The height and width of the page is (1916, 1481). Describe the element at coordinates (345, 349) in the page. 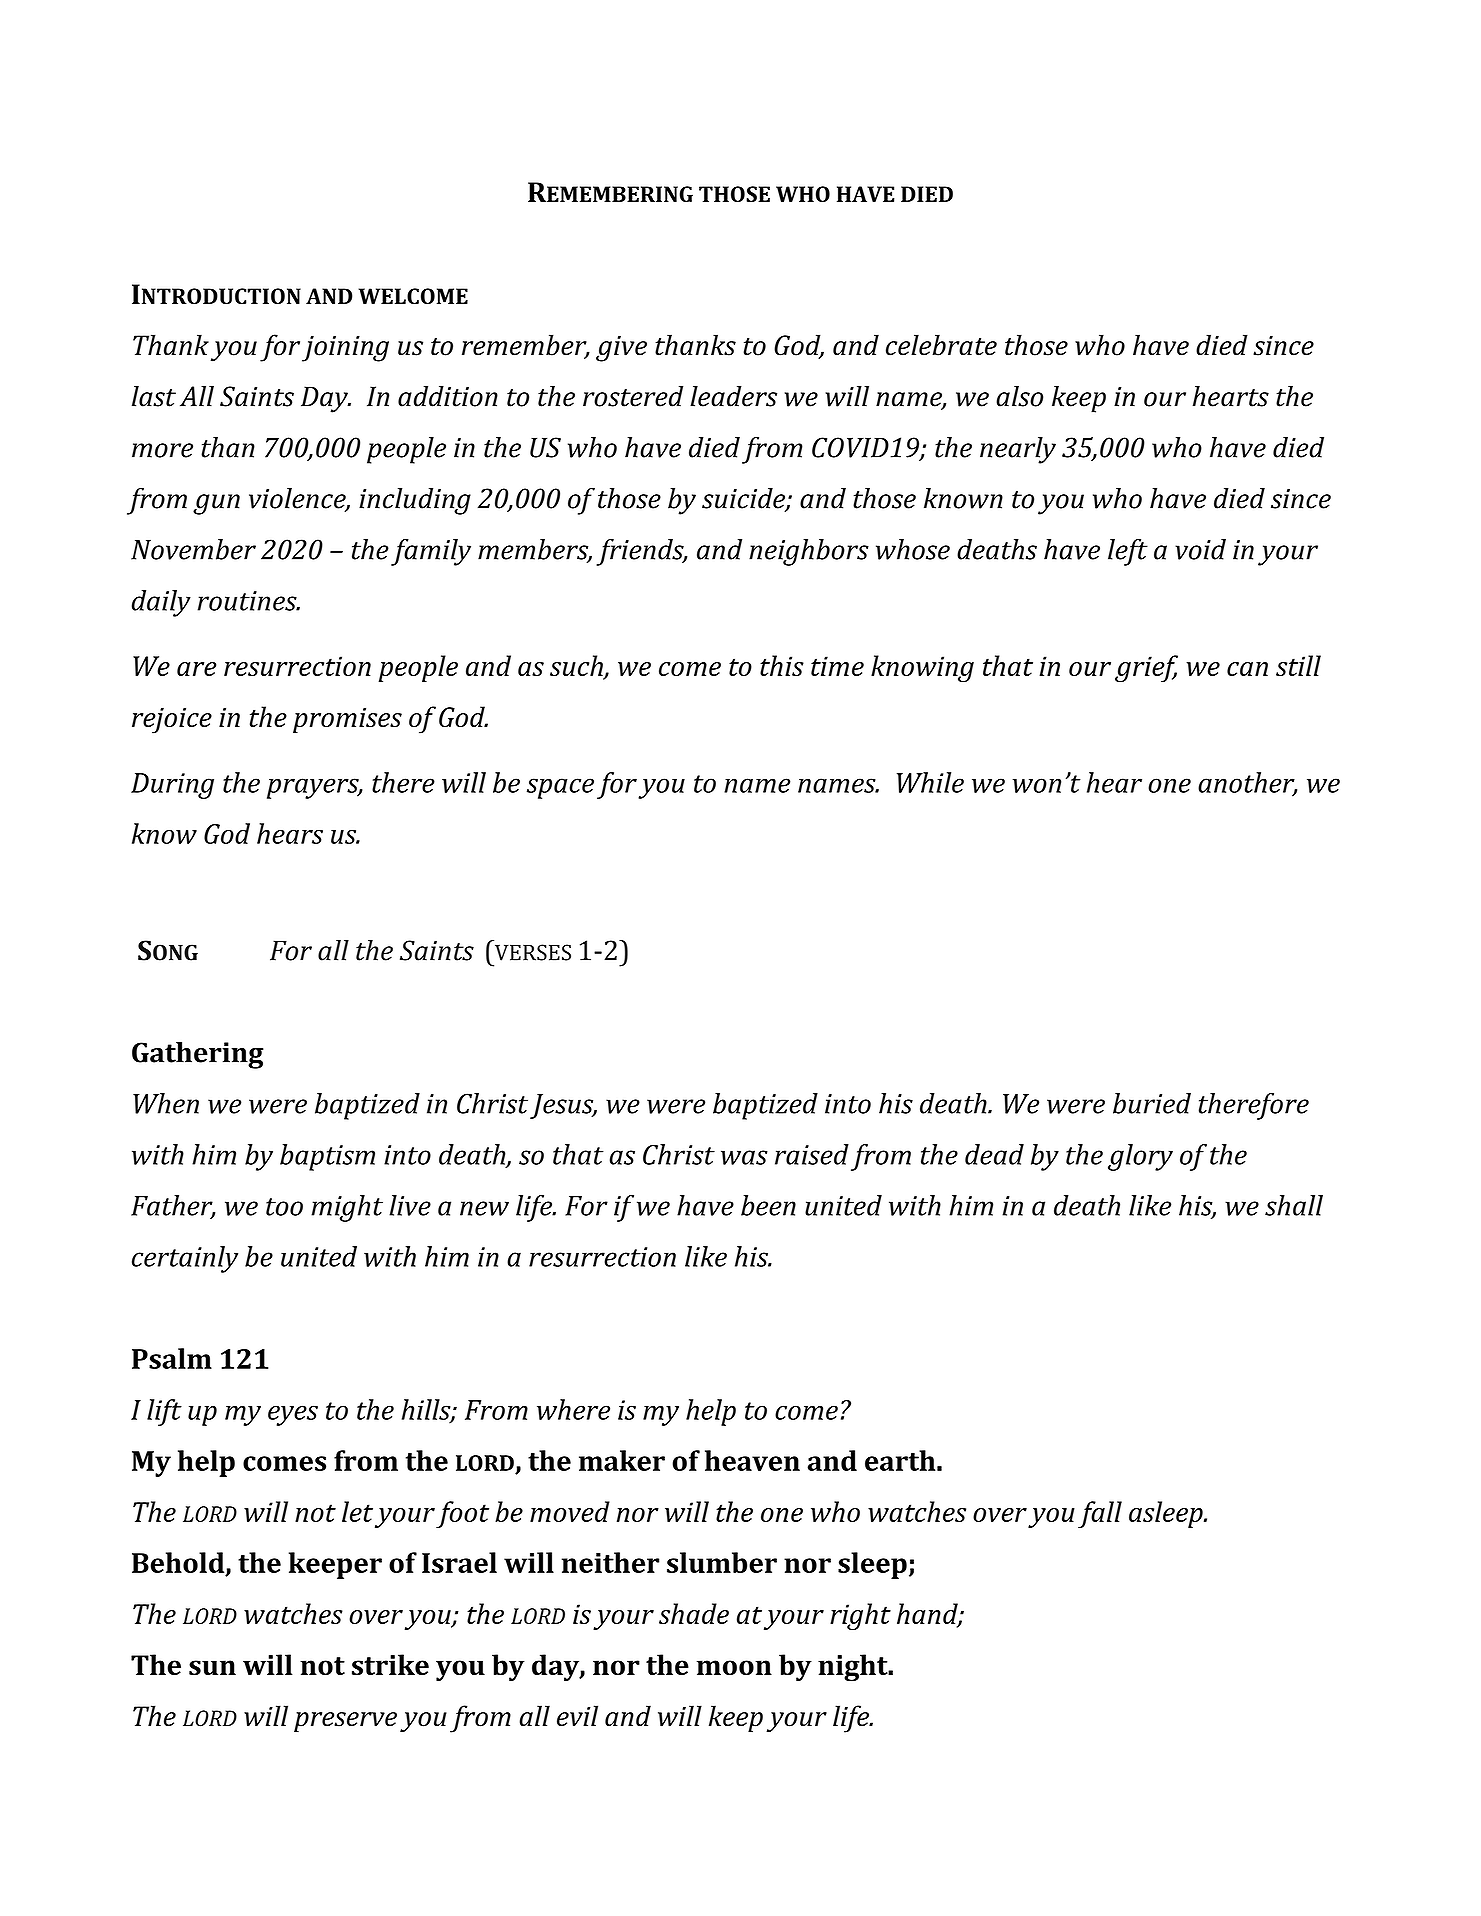

I see `joining` at that location.
